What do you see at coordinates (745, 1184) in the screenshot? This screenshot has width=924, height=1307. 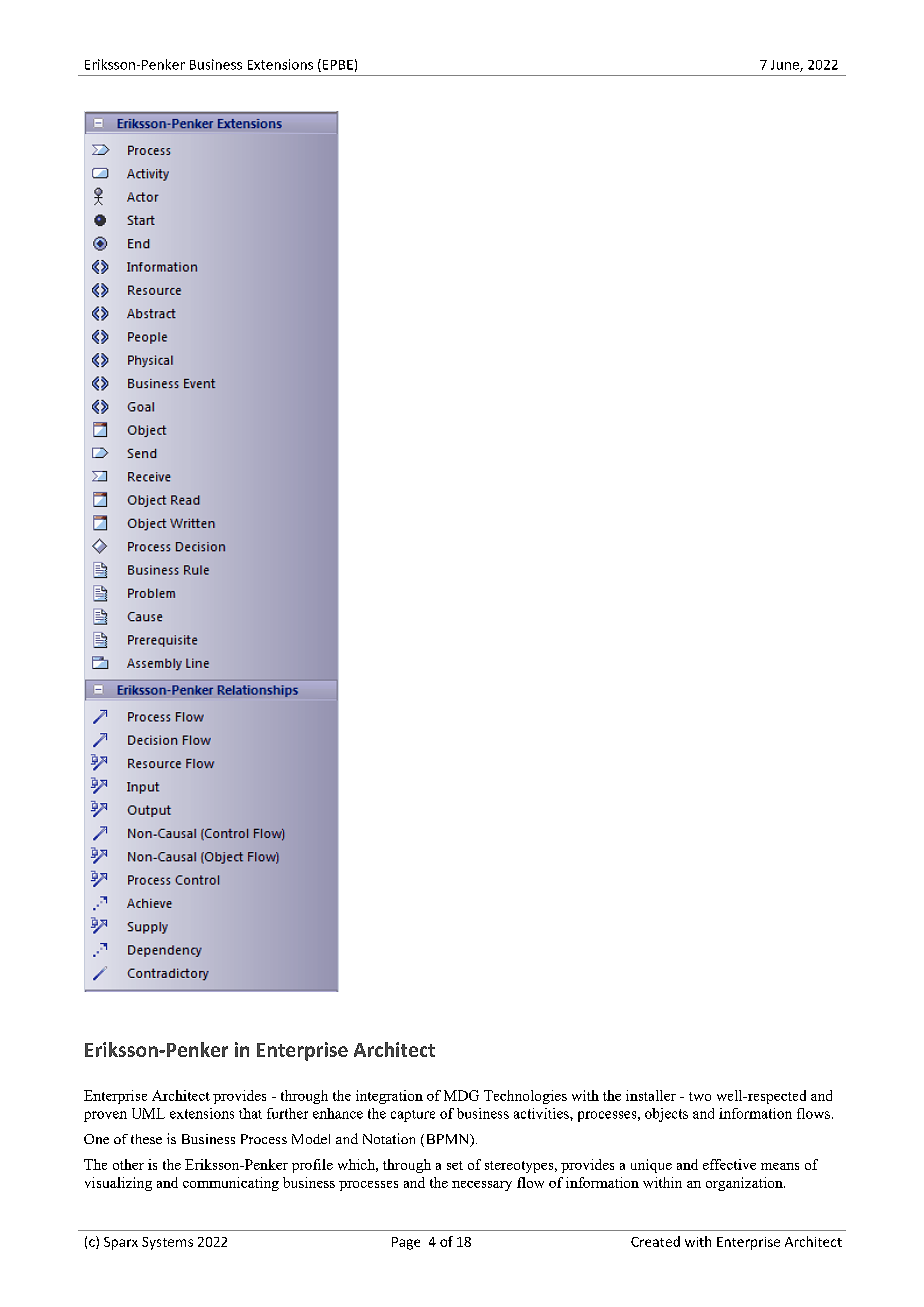 I see `organization` at bounding box center [745, 1184].
